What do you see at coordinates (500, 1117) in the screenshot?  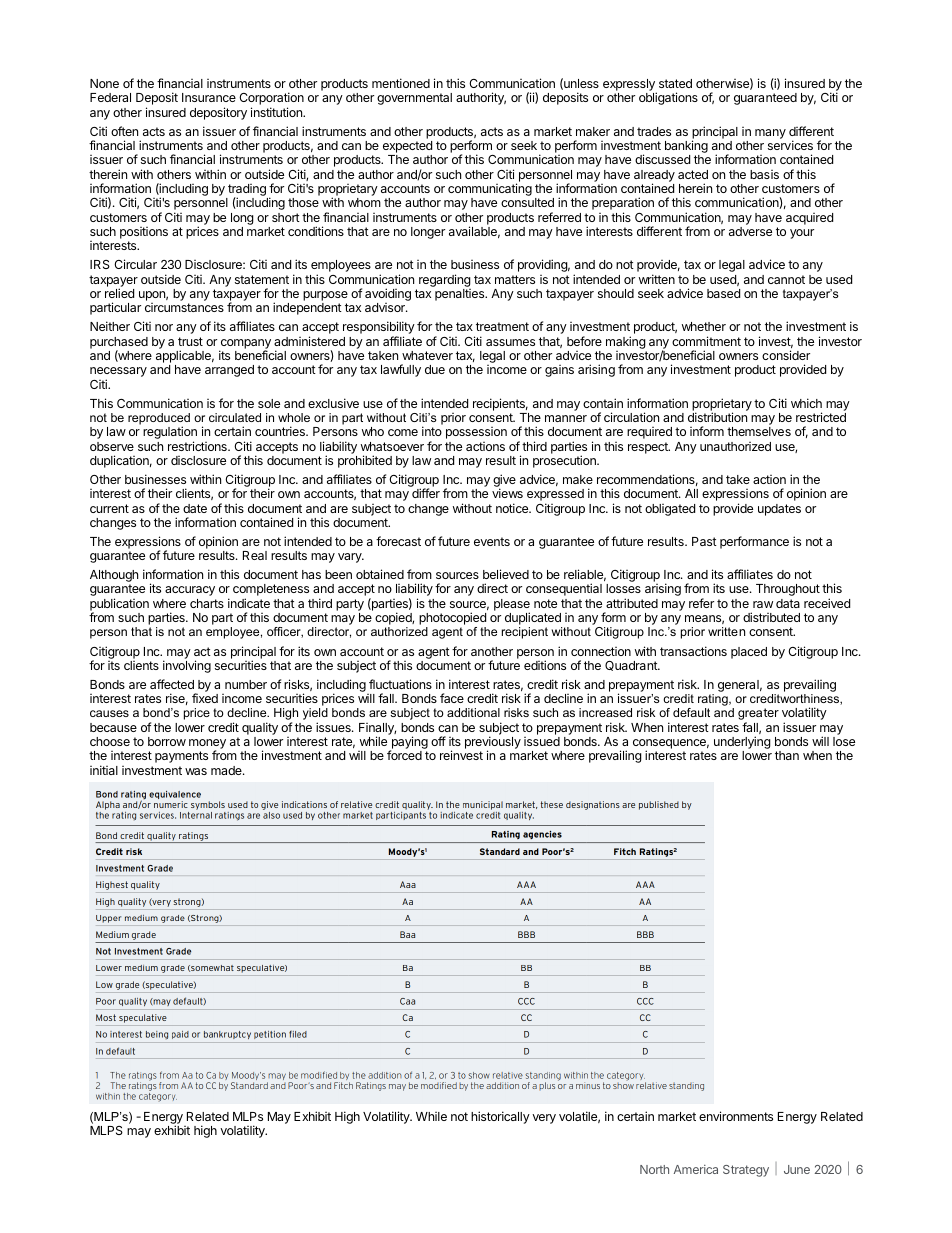 I see `historically` at bounding box center [500, 1117].
